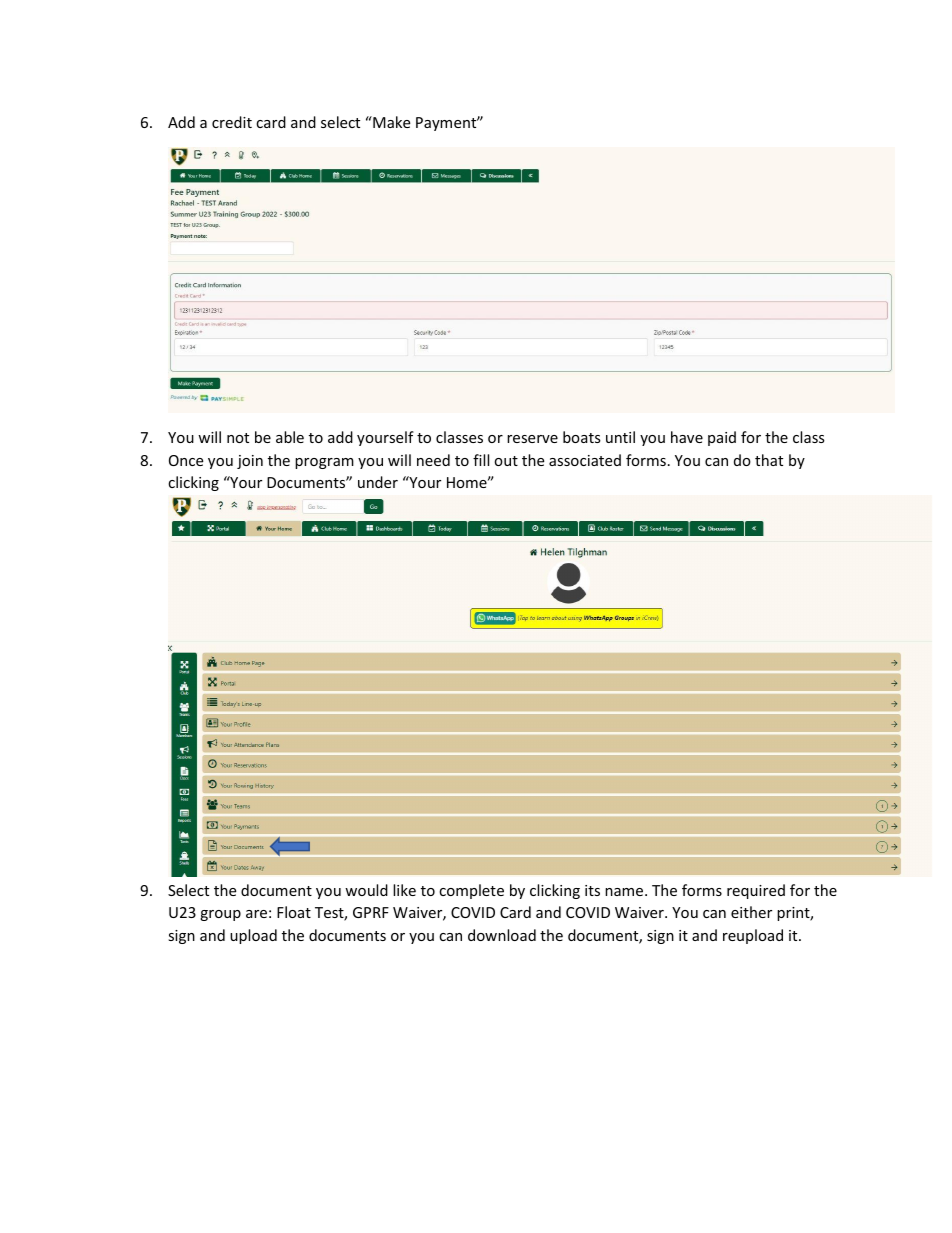  Describe the element at coordinates (506, 461) in the screenshot. I see `out` at that location.
